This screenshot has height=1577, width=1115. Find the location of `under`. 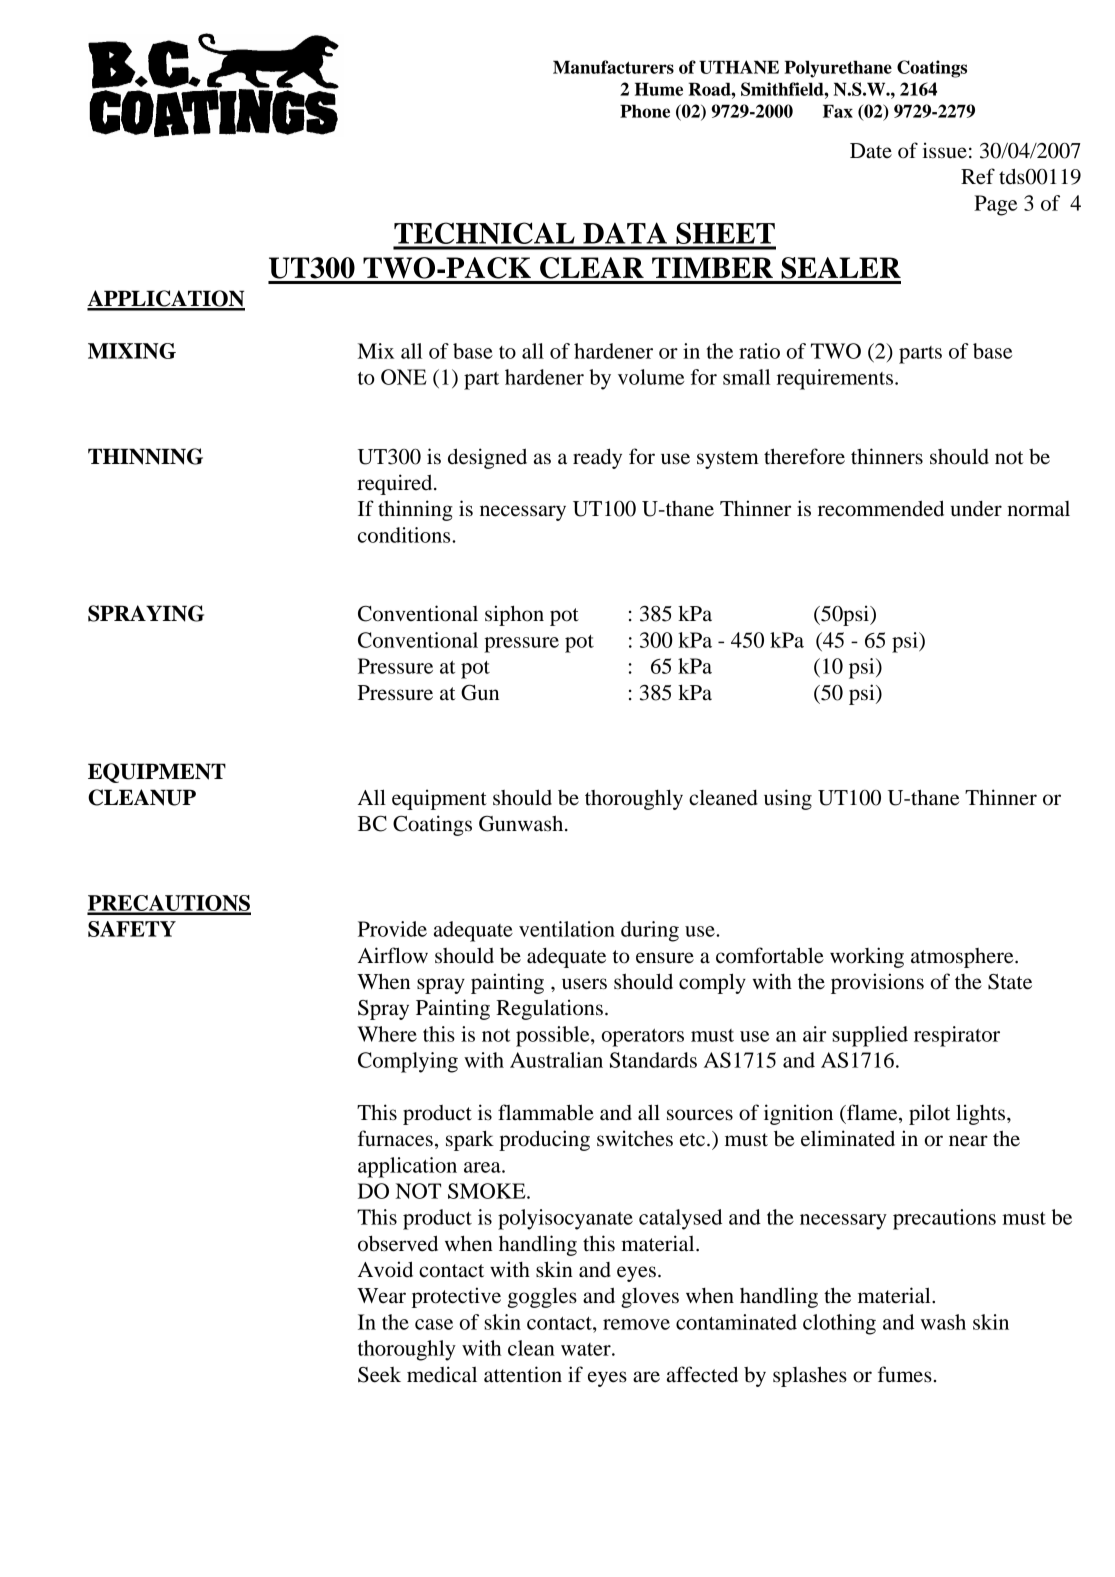

under is located at coordinates (976, 509).
